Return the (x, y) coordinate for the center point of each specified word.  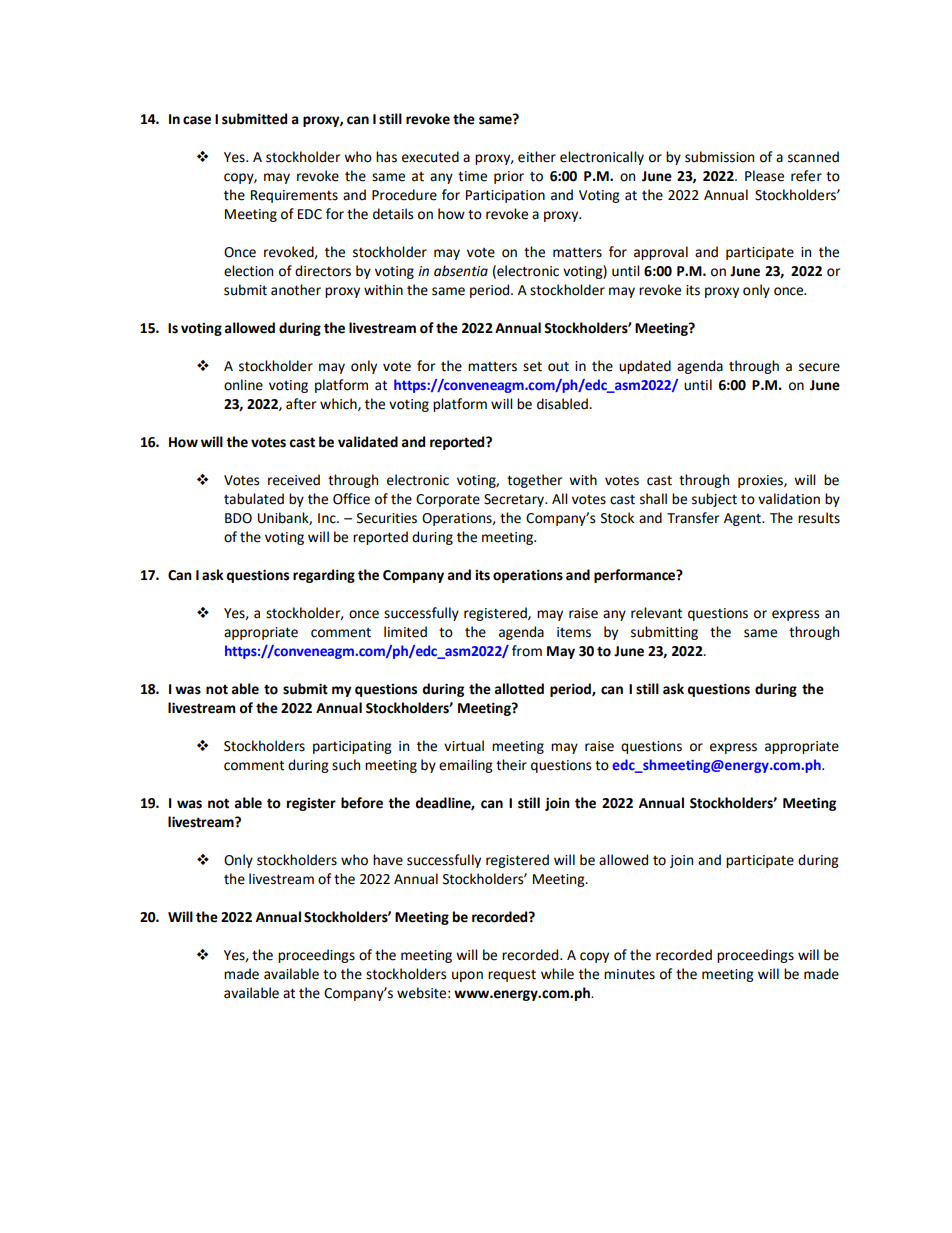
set (532, 367)
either (537, 157)
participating (352, 747)
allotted (519, 689)
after (301, 404)
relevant (656, 613)
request (512, 976)
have (388, 860)
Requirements (294, 196)
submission (719, 157)
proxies (761, 481)
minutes (629, 974)
